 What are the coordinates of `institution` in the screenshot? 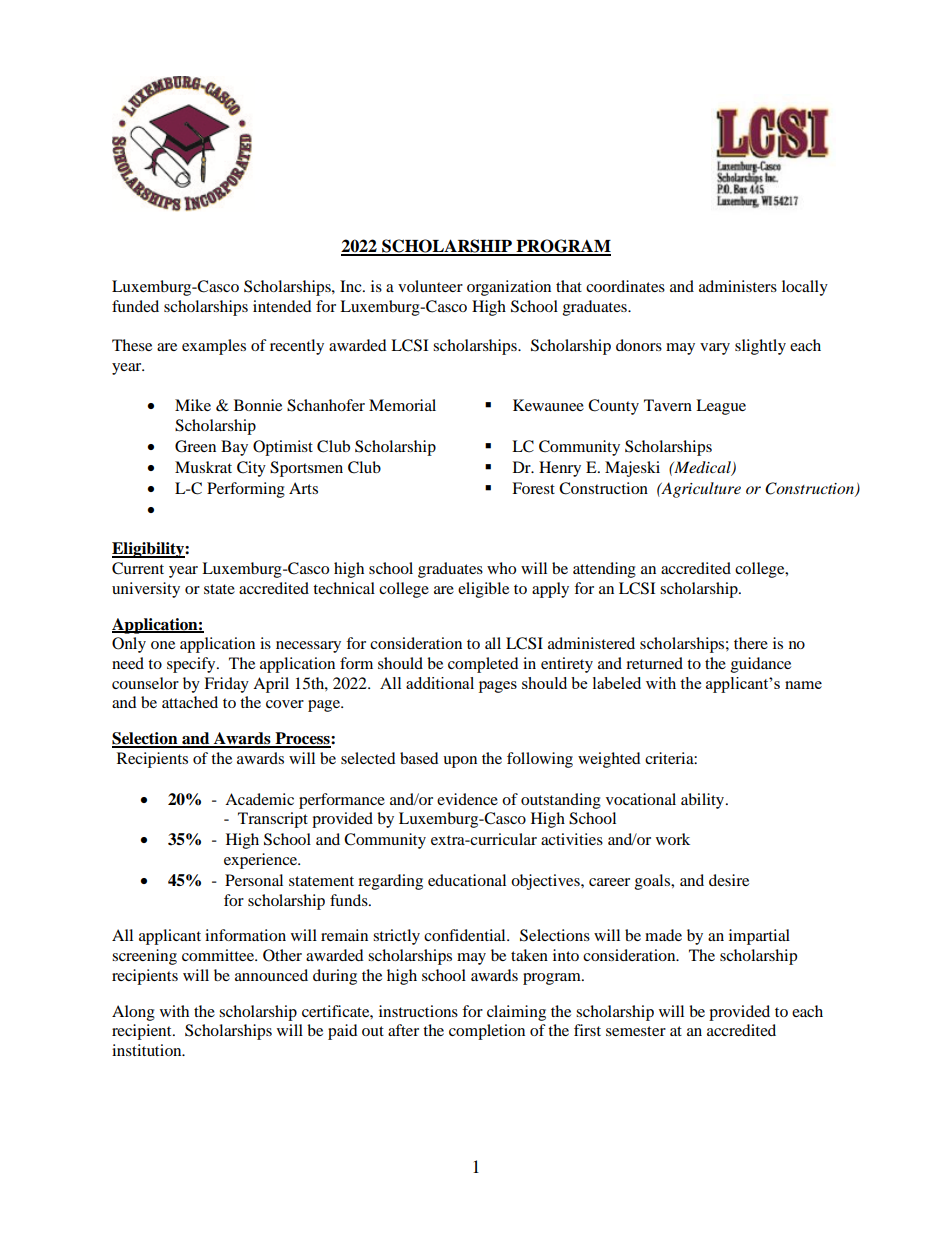 It's located at (148, 1050).
